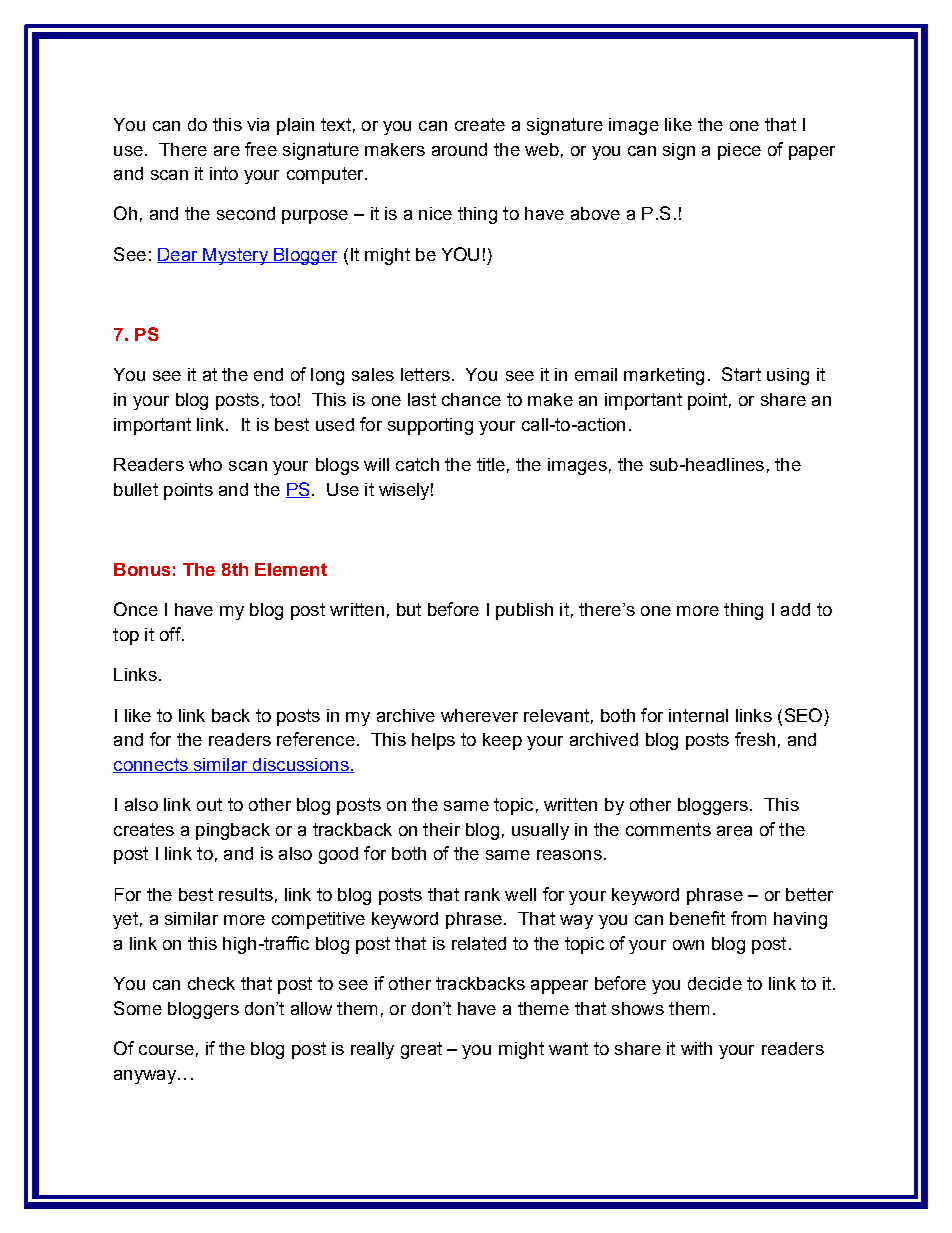 This page has width=952, height=1233. What do you see at coordinates (166, 1050) in the page?
I see `course` at bounding box center [166, 1050].
